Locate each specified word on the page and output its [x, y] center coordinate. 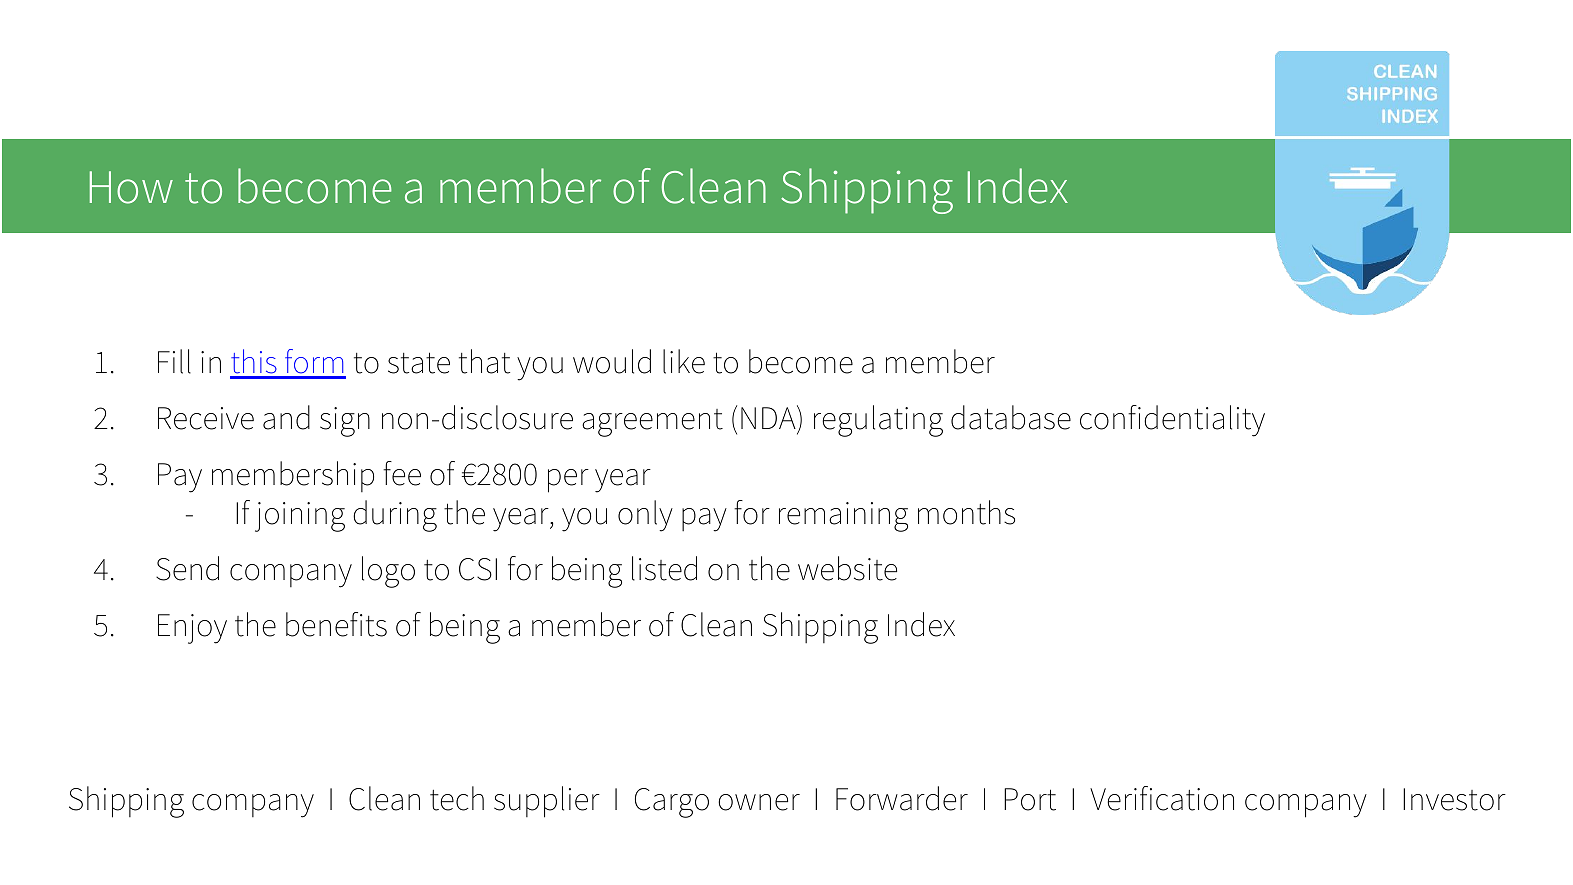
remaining [843, 517]
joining [300, 517]
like [684, 361]
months [966, 512]
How [131, 187]
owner [759, 802]
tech [457, 798]
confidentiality [1172, 421]
